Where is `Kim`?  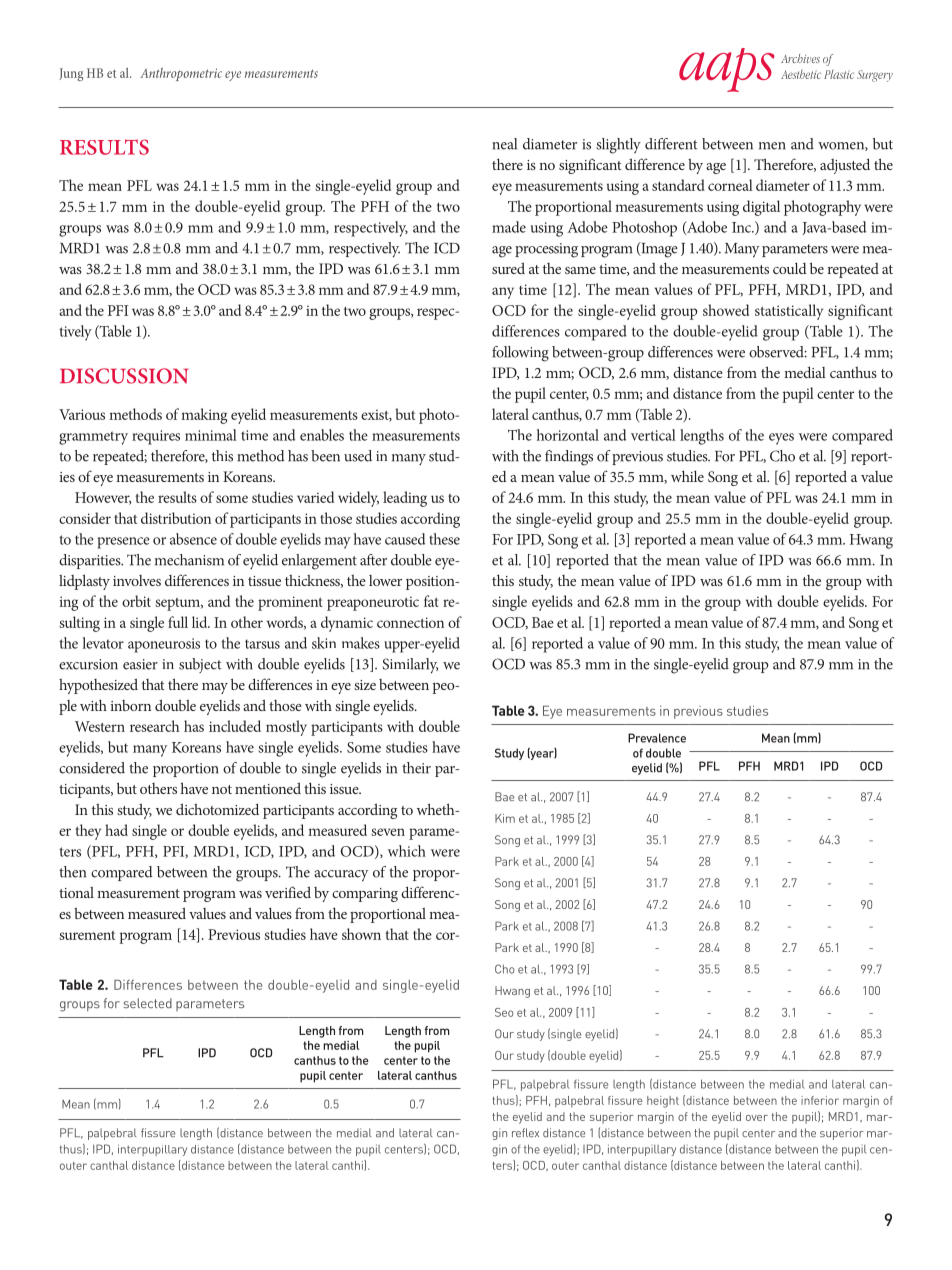 Kim is located at coordinates (505, 818).
